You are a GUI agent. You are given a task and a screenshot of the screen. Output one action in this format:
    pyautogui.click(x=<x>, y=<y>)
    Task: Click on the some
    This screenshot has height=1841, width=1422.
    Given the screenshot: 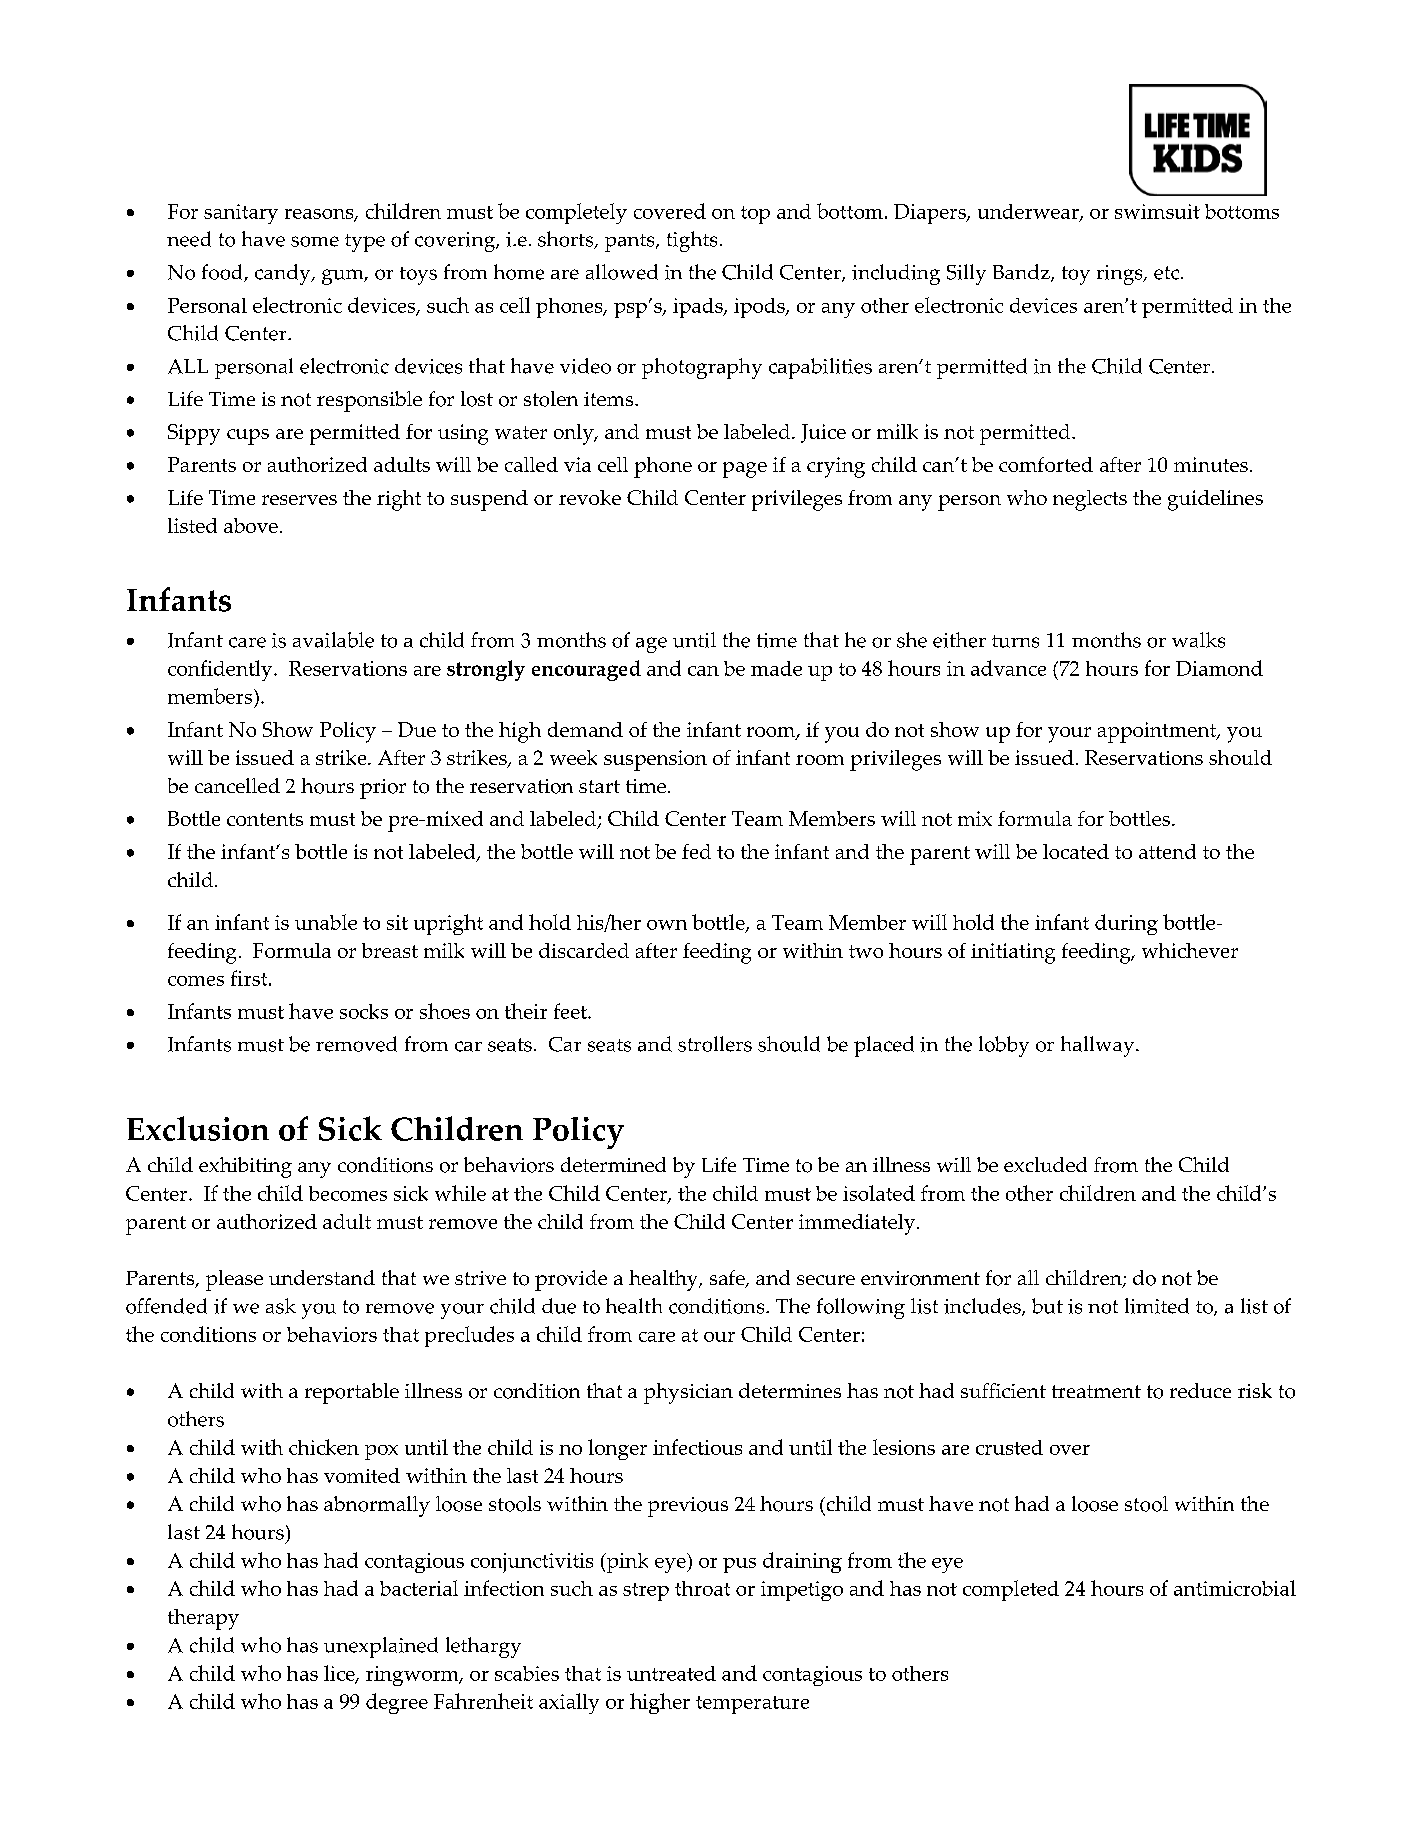 What is the action you would take?
    pyautogui.click(x=315, y=241)
